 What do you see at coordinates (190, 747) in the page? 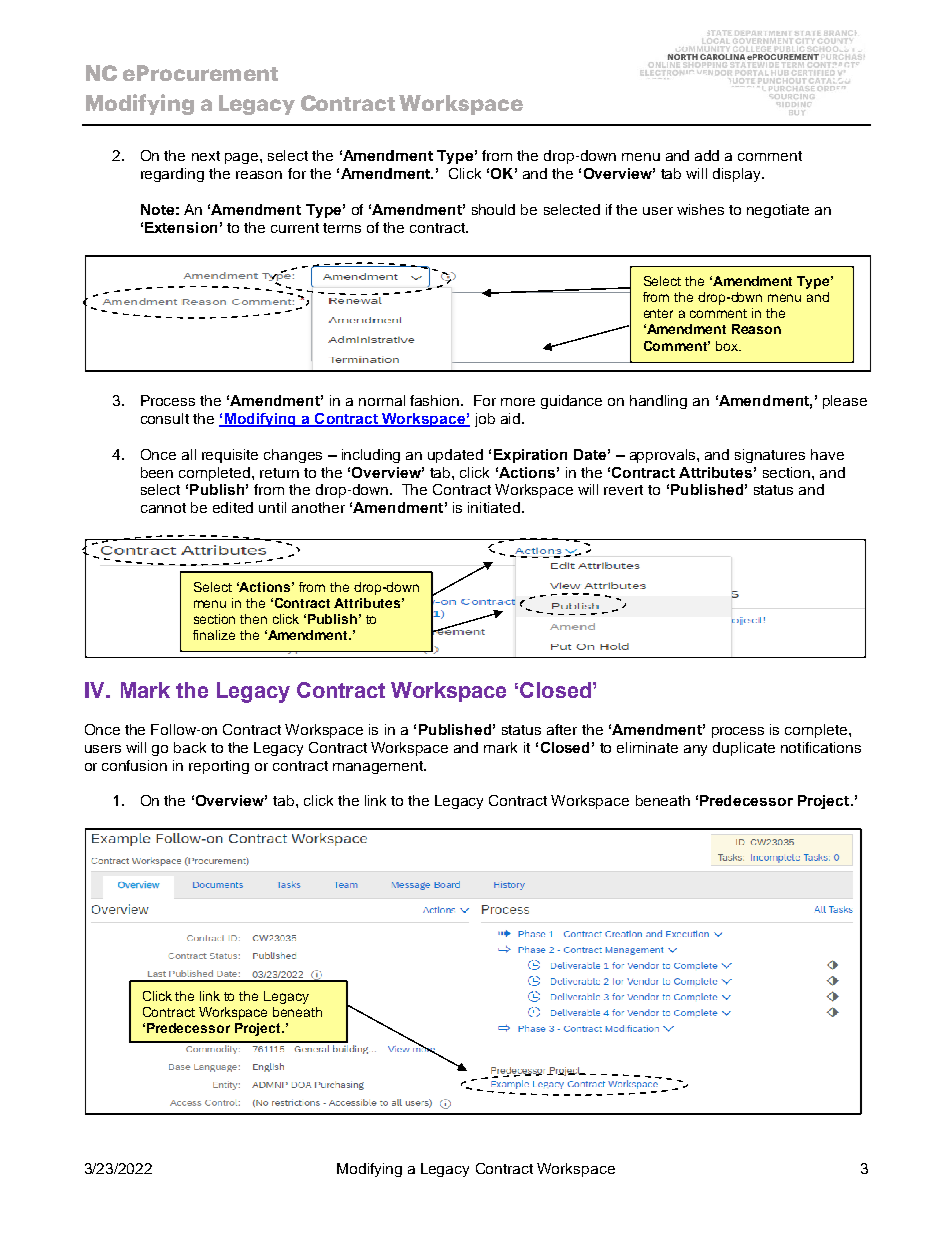
I see `back` at bounding box center [190, 747].
